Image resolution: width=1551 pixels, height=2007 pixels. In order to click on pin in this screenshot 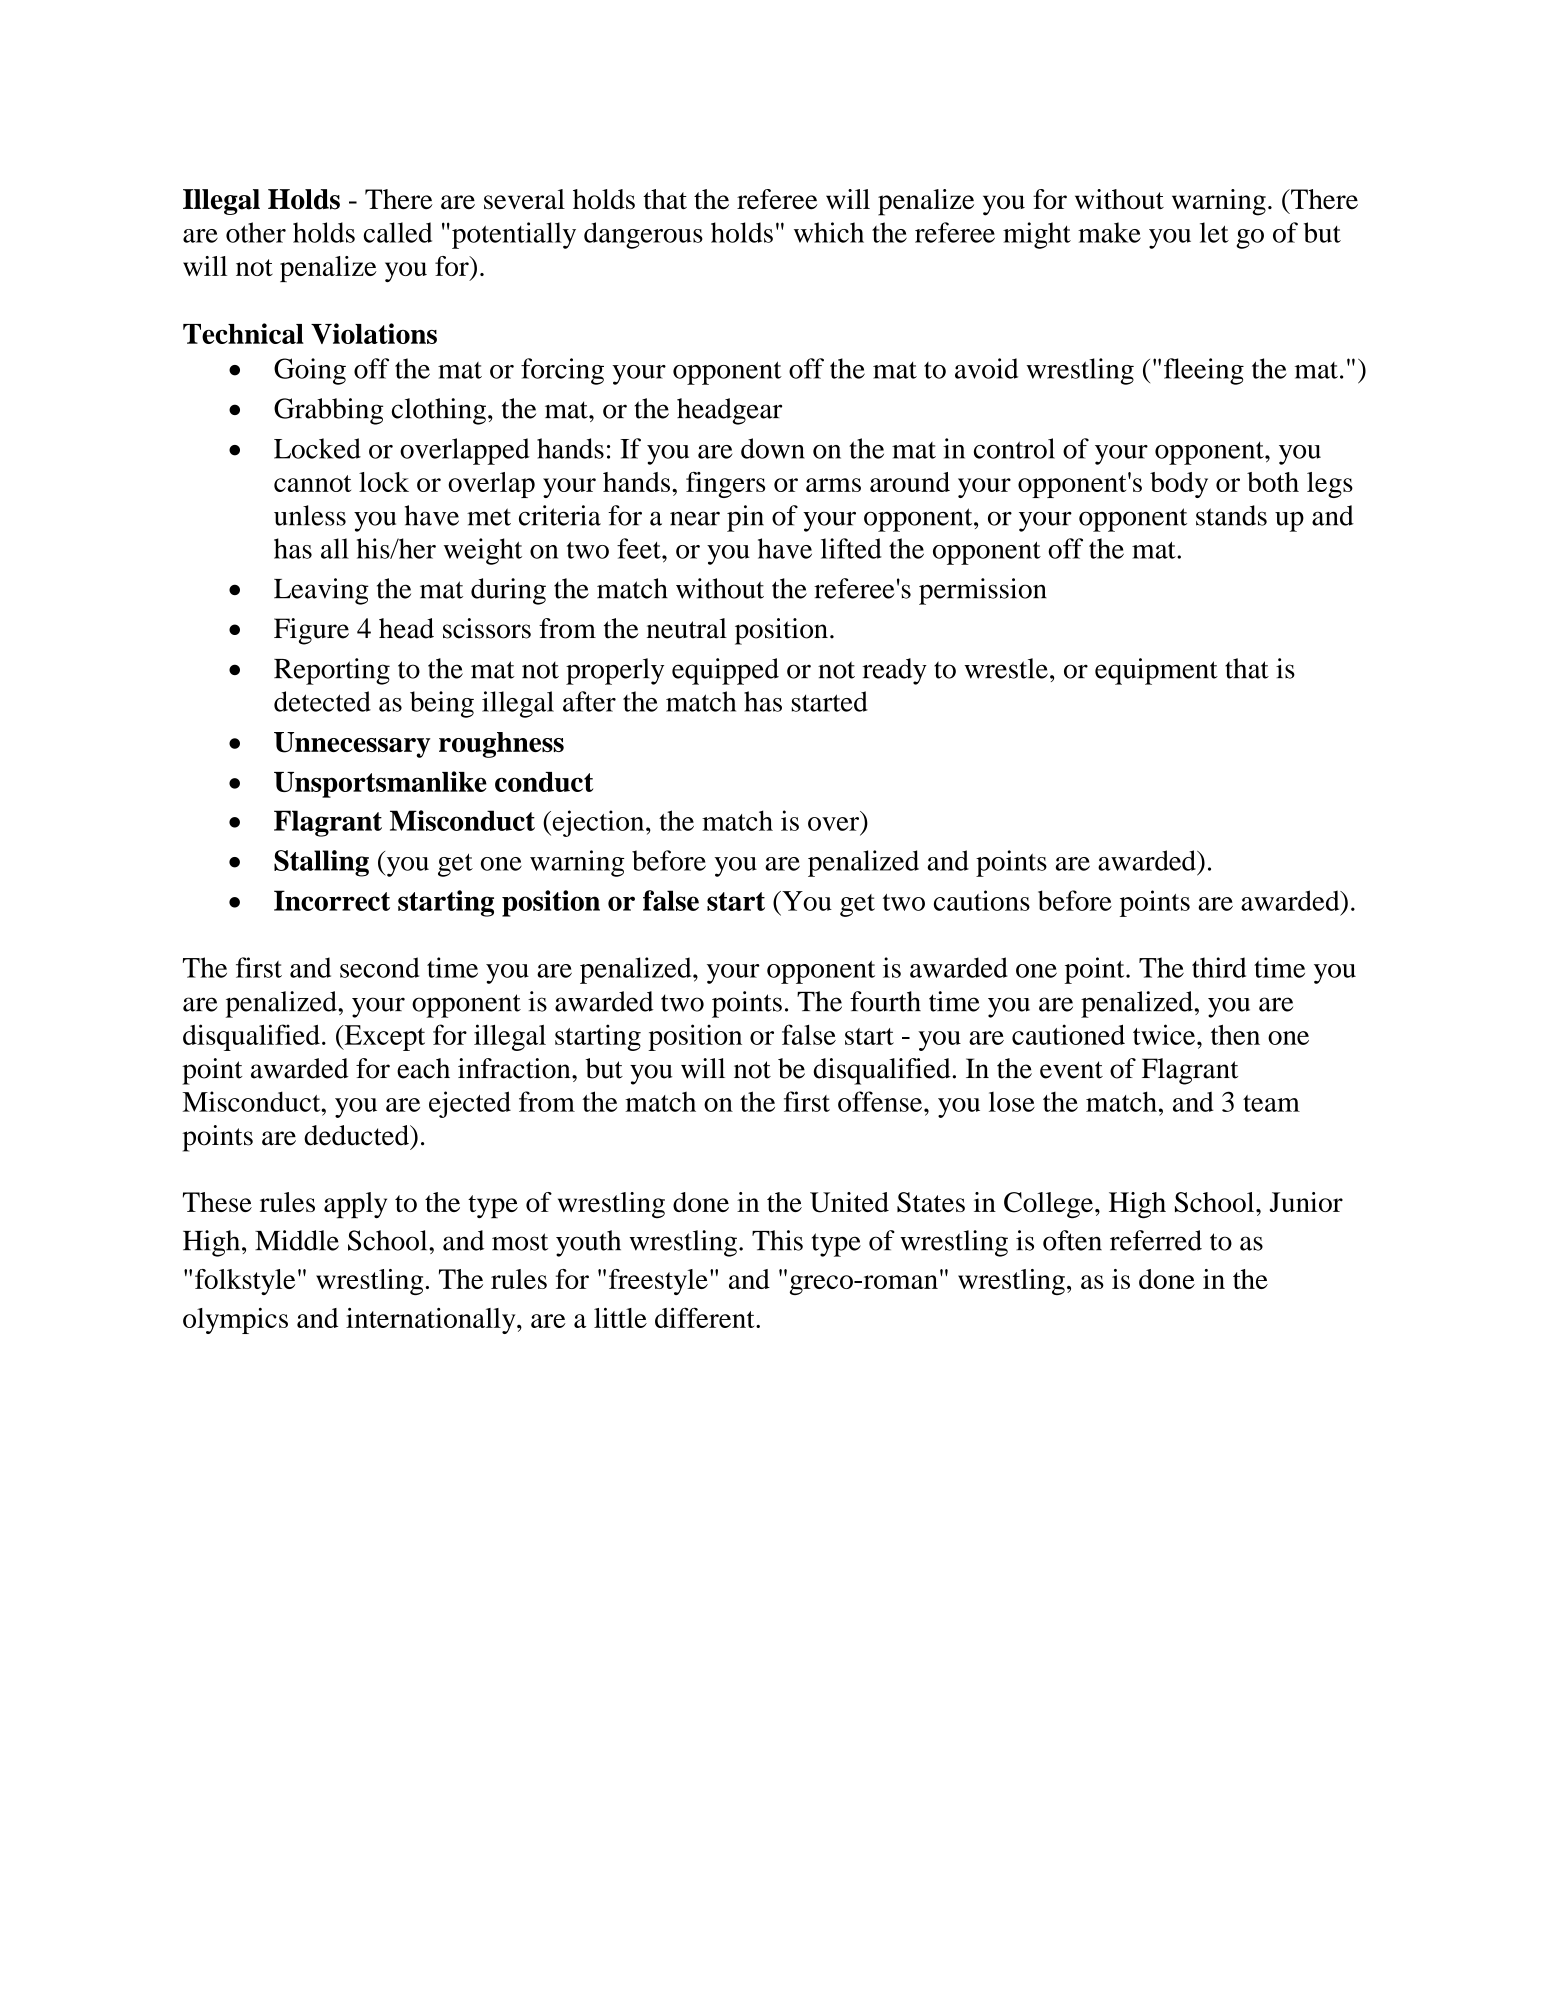, I will do `click(745, 518)`.
